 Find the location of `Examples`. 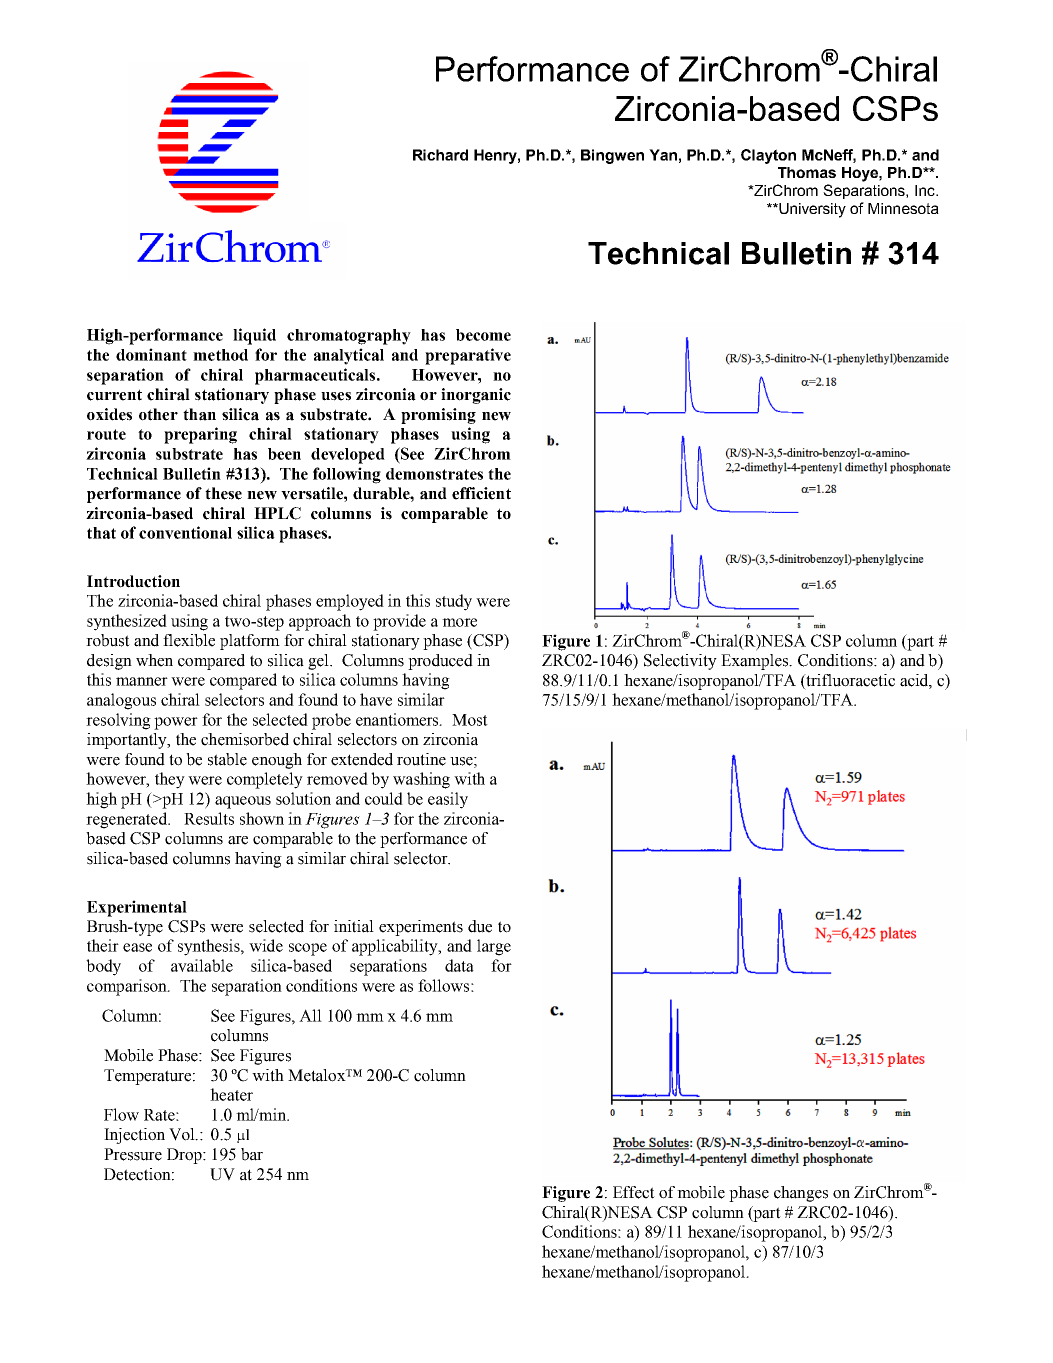

Examples is located at coordinates (756, 662).
